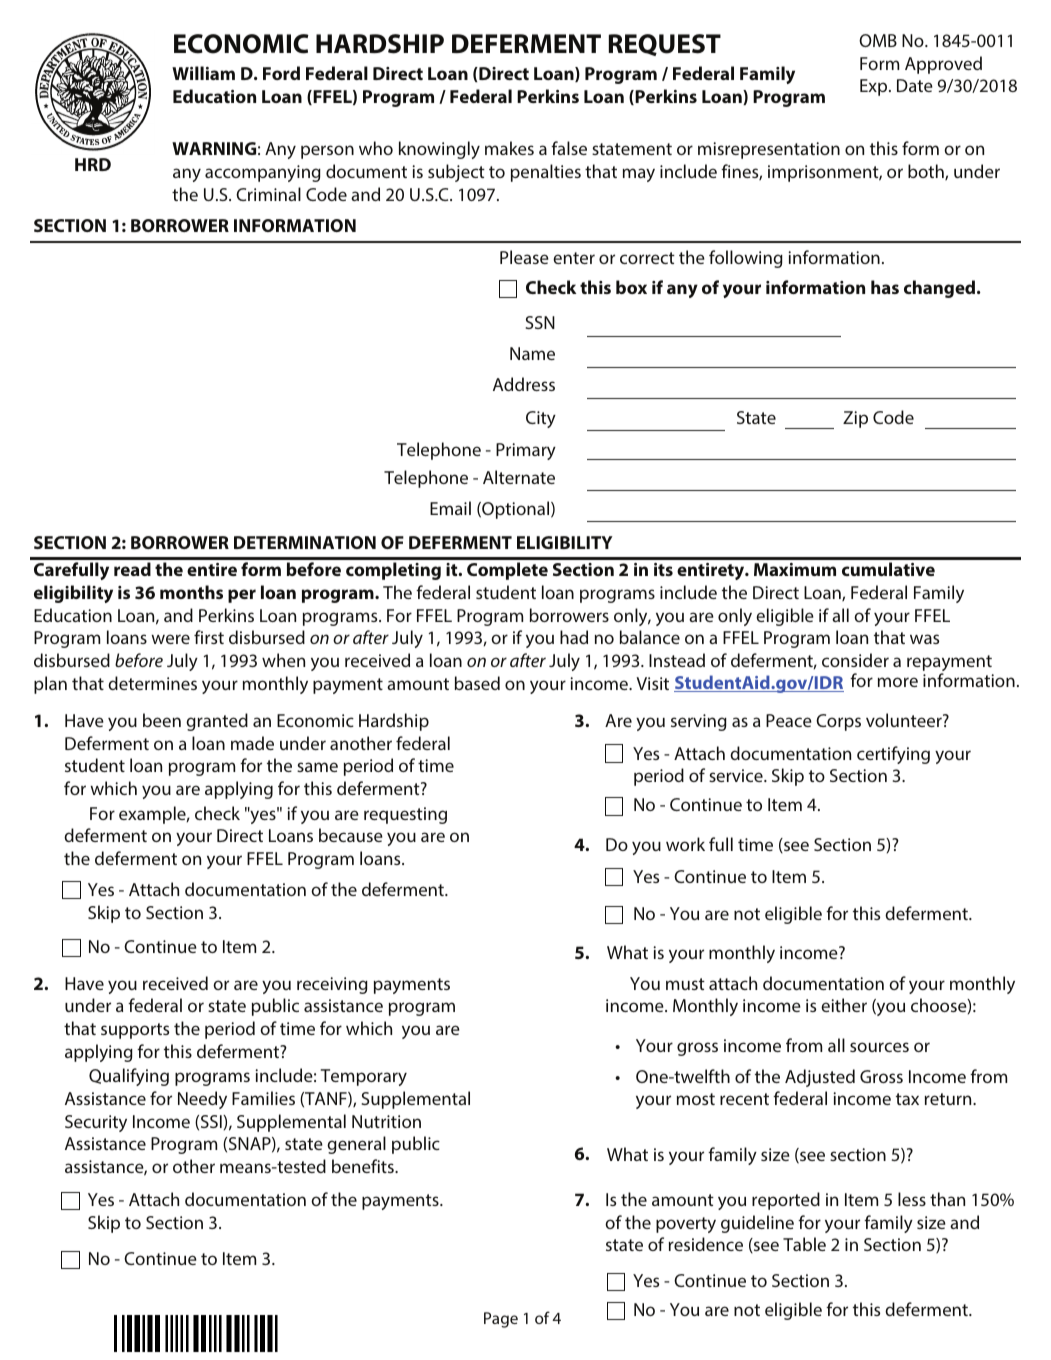 The image size is (1051, 1360). Describe the element at coordinates (509, 148) in the screenshot. I see `makes` at that location.
